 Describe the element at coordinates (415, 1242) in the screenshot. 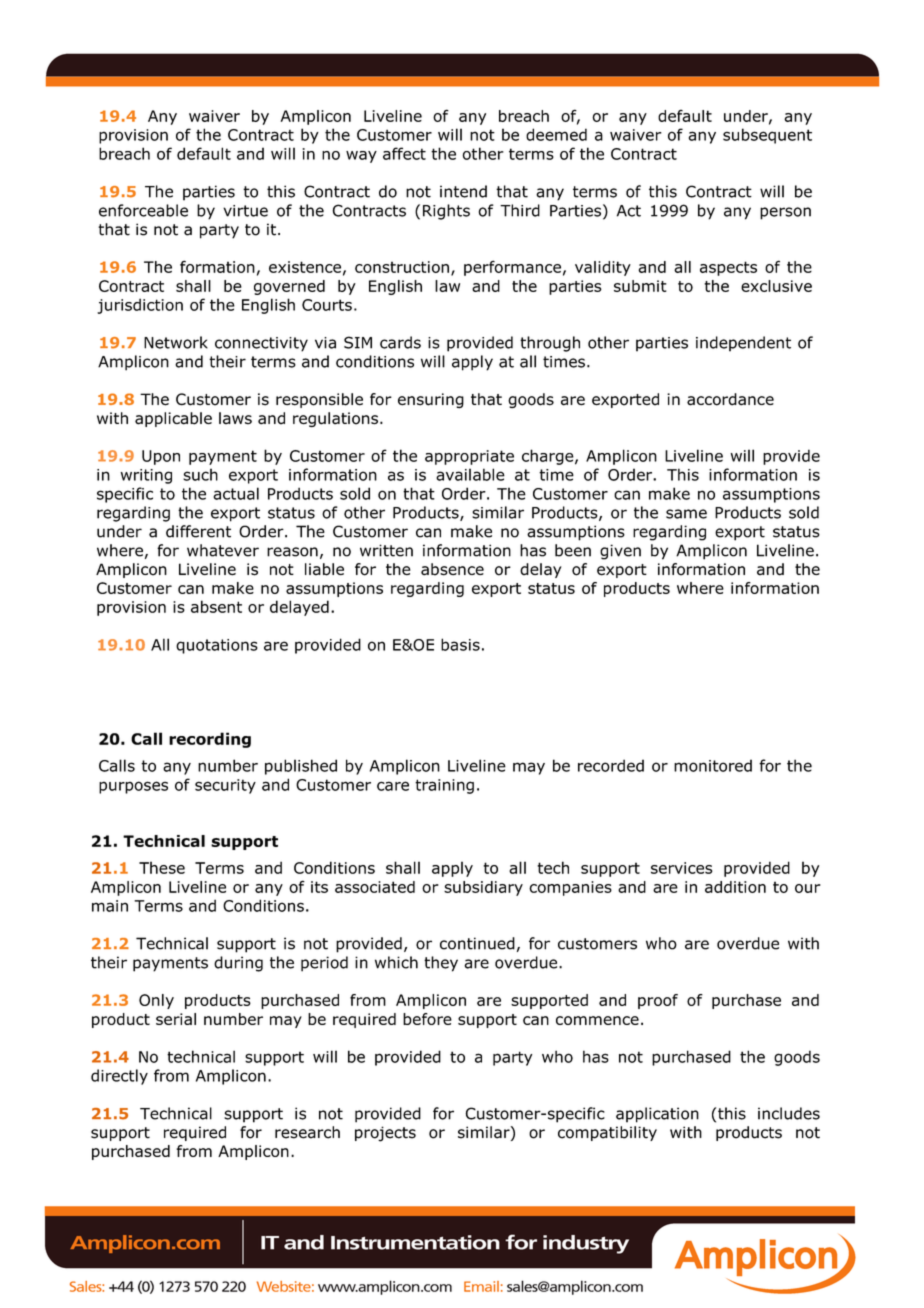

I see `Instrumentation` at that location.
